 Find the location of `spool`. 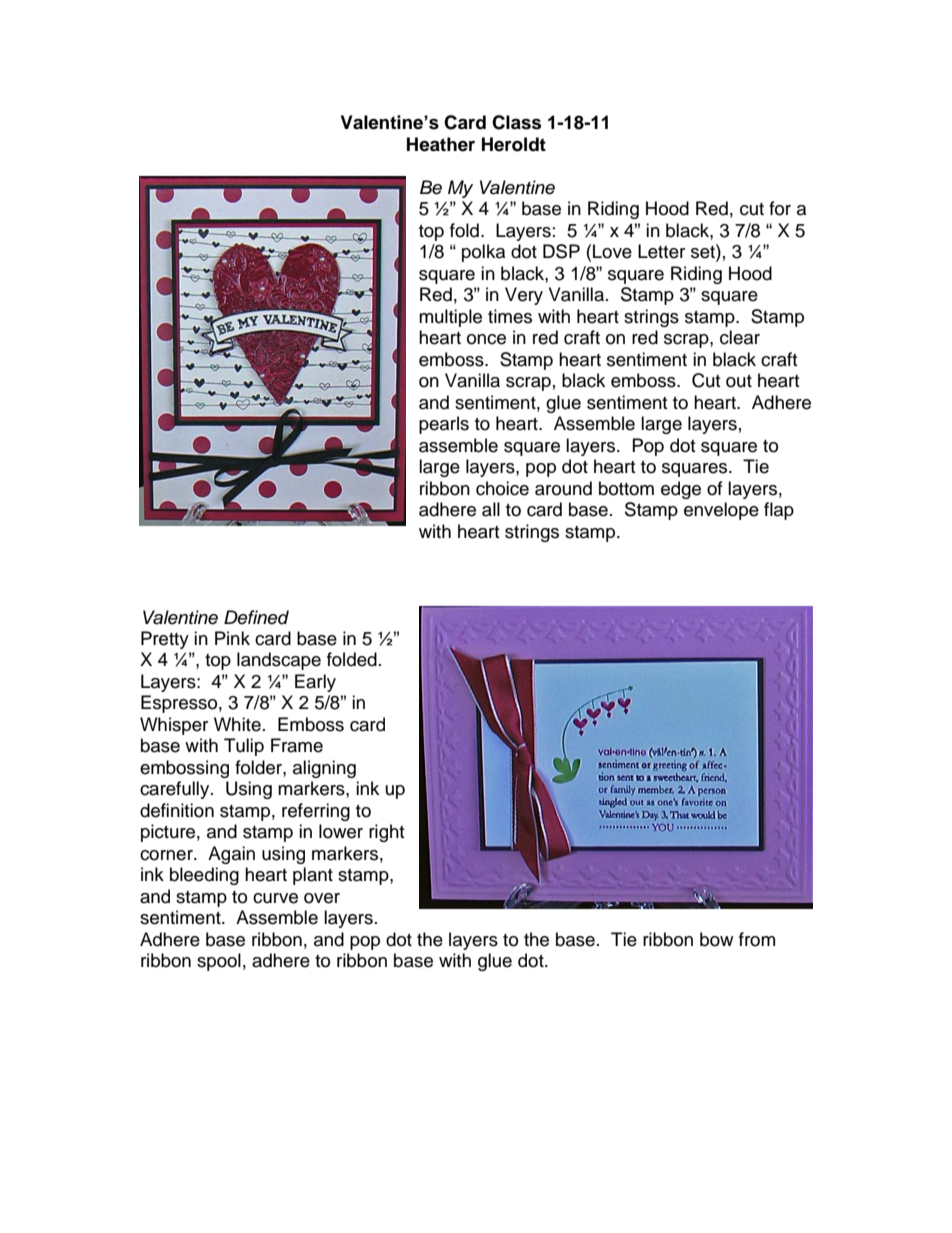

spool is located at coordinates (219, 962).
